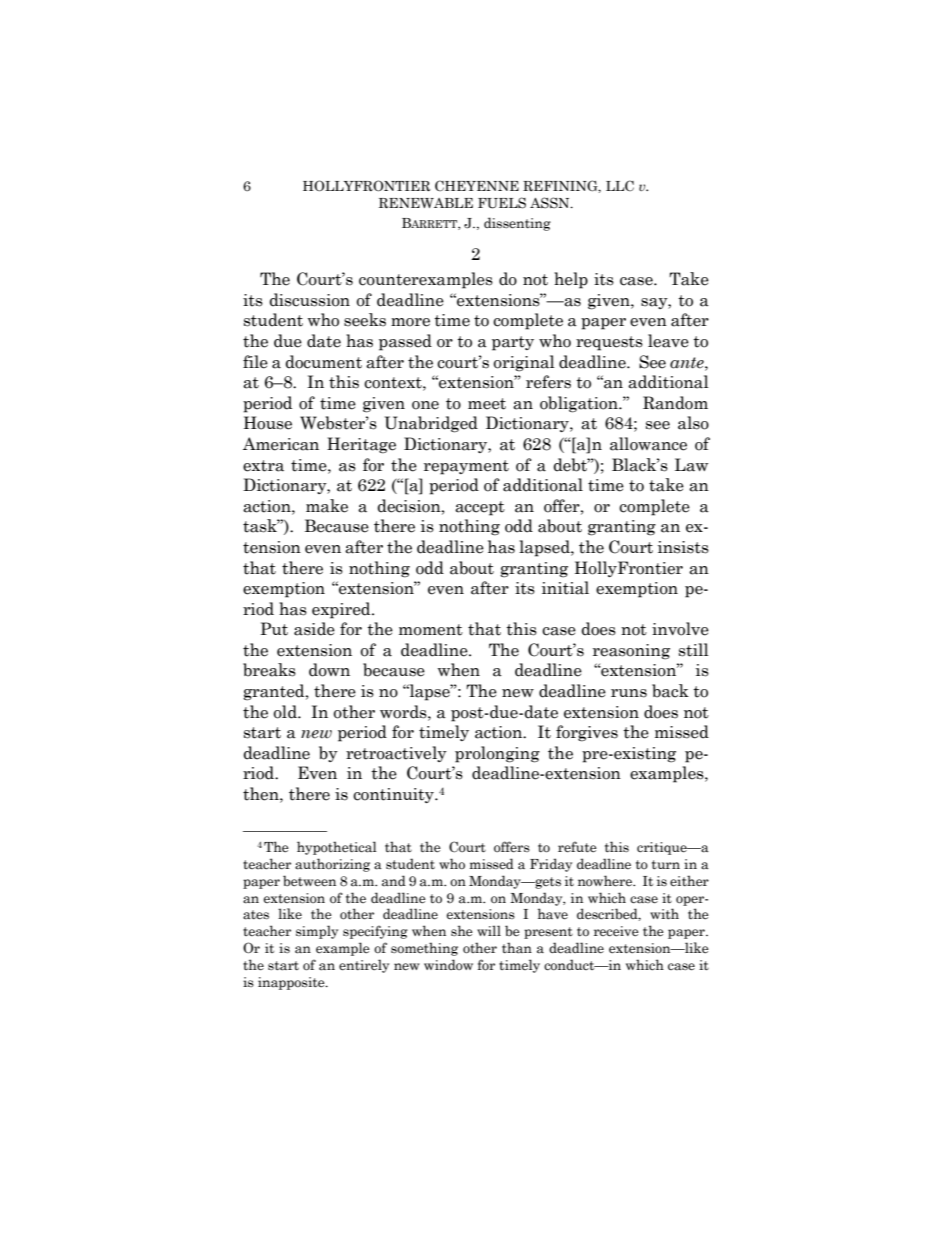 This document has height=1233, width=952. What do you see at coordinates (477, 185) in the document?
I see `CHEYENNE` at bounding box center [477, 185].
